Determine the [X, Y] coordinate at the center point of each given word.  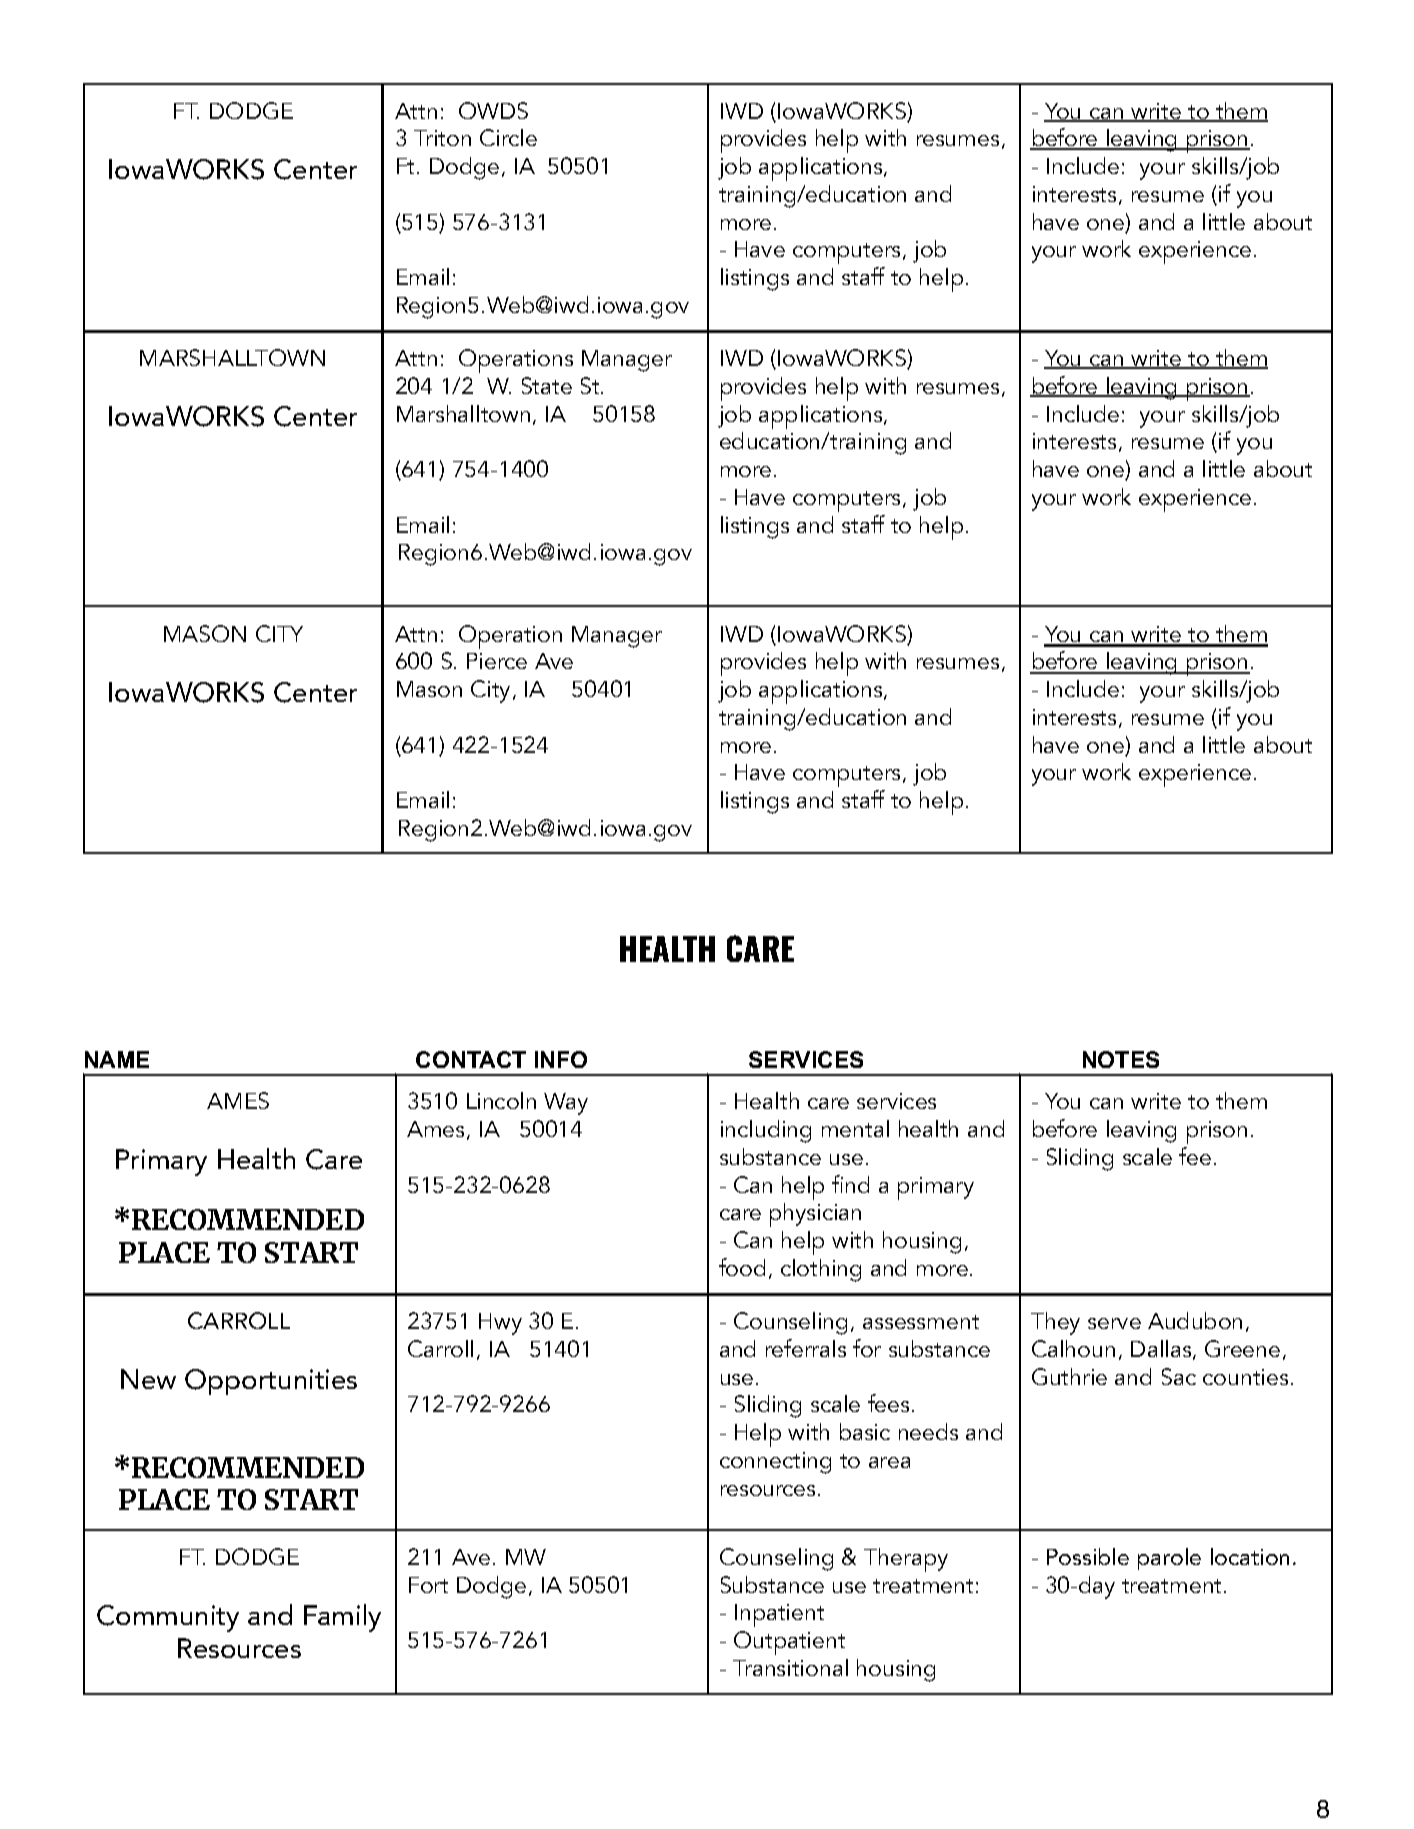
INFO [561, 1059]
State [547, 385]
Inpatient [779, 1615]
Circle [508, 137]
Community [168, 1618]
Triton [442, 138]
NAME [117, 1059]
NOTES [1121, 1059]
